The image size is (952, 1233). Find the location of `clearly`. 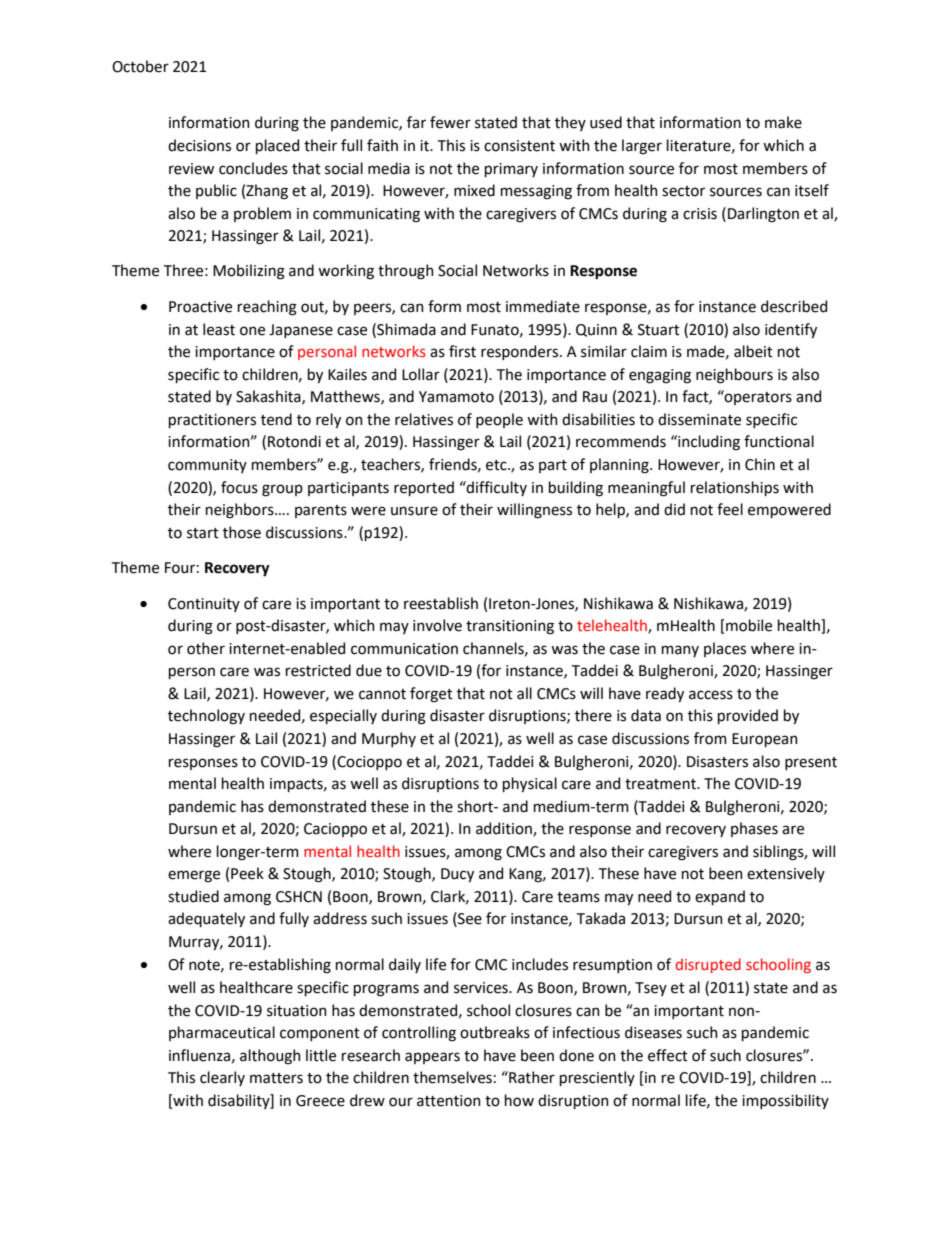

clearly is located at coordinates (222, 1078).
